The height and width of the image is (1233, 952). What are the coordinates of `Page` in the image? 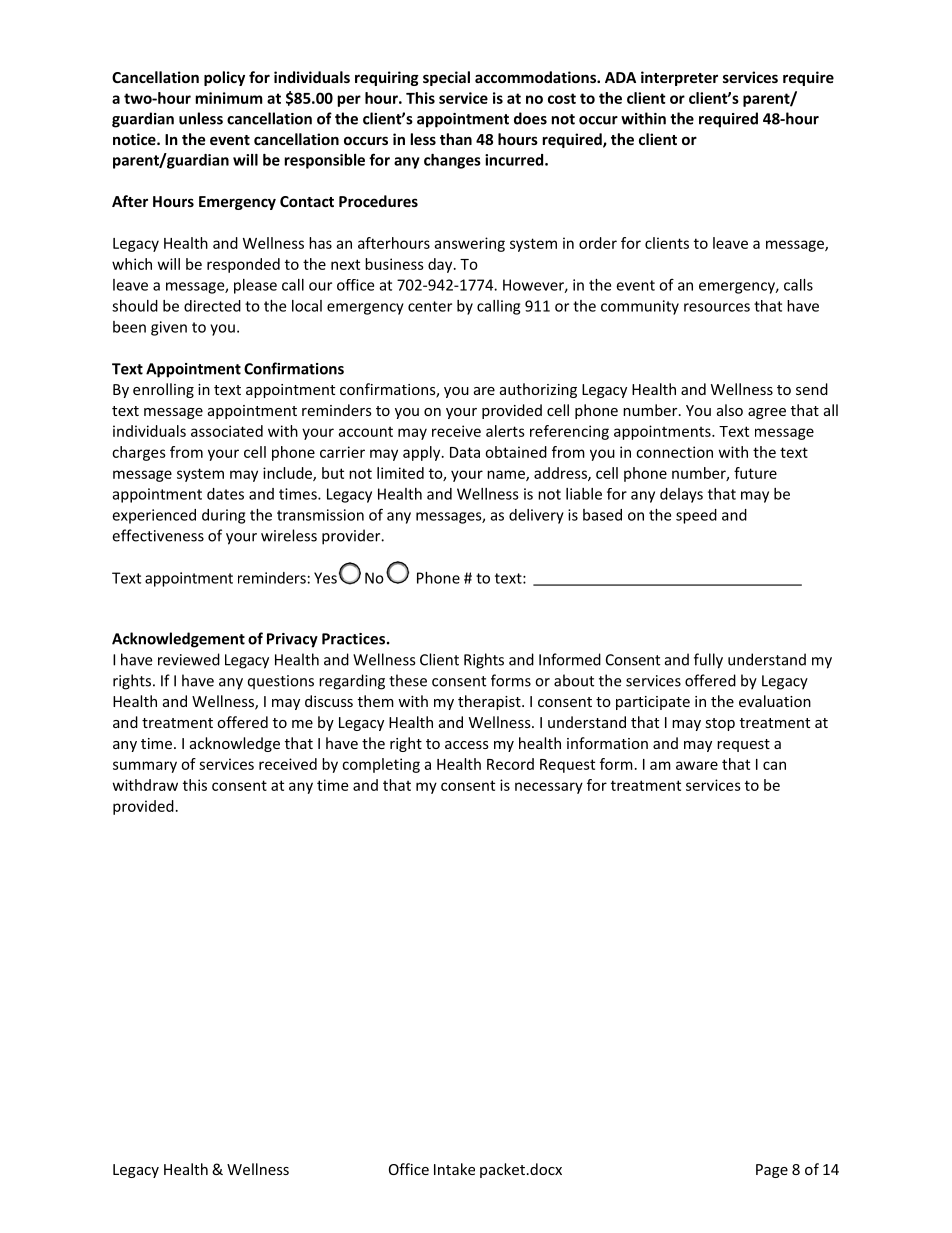 It's located at (772, 1171).
